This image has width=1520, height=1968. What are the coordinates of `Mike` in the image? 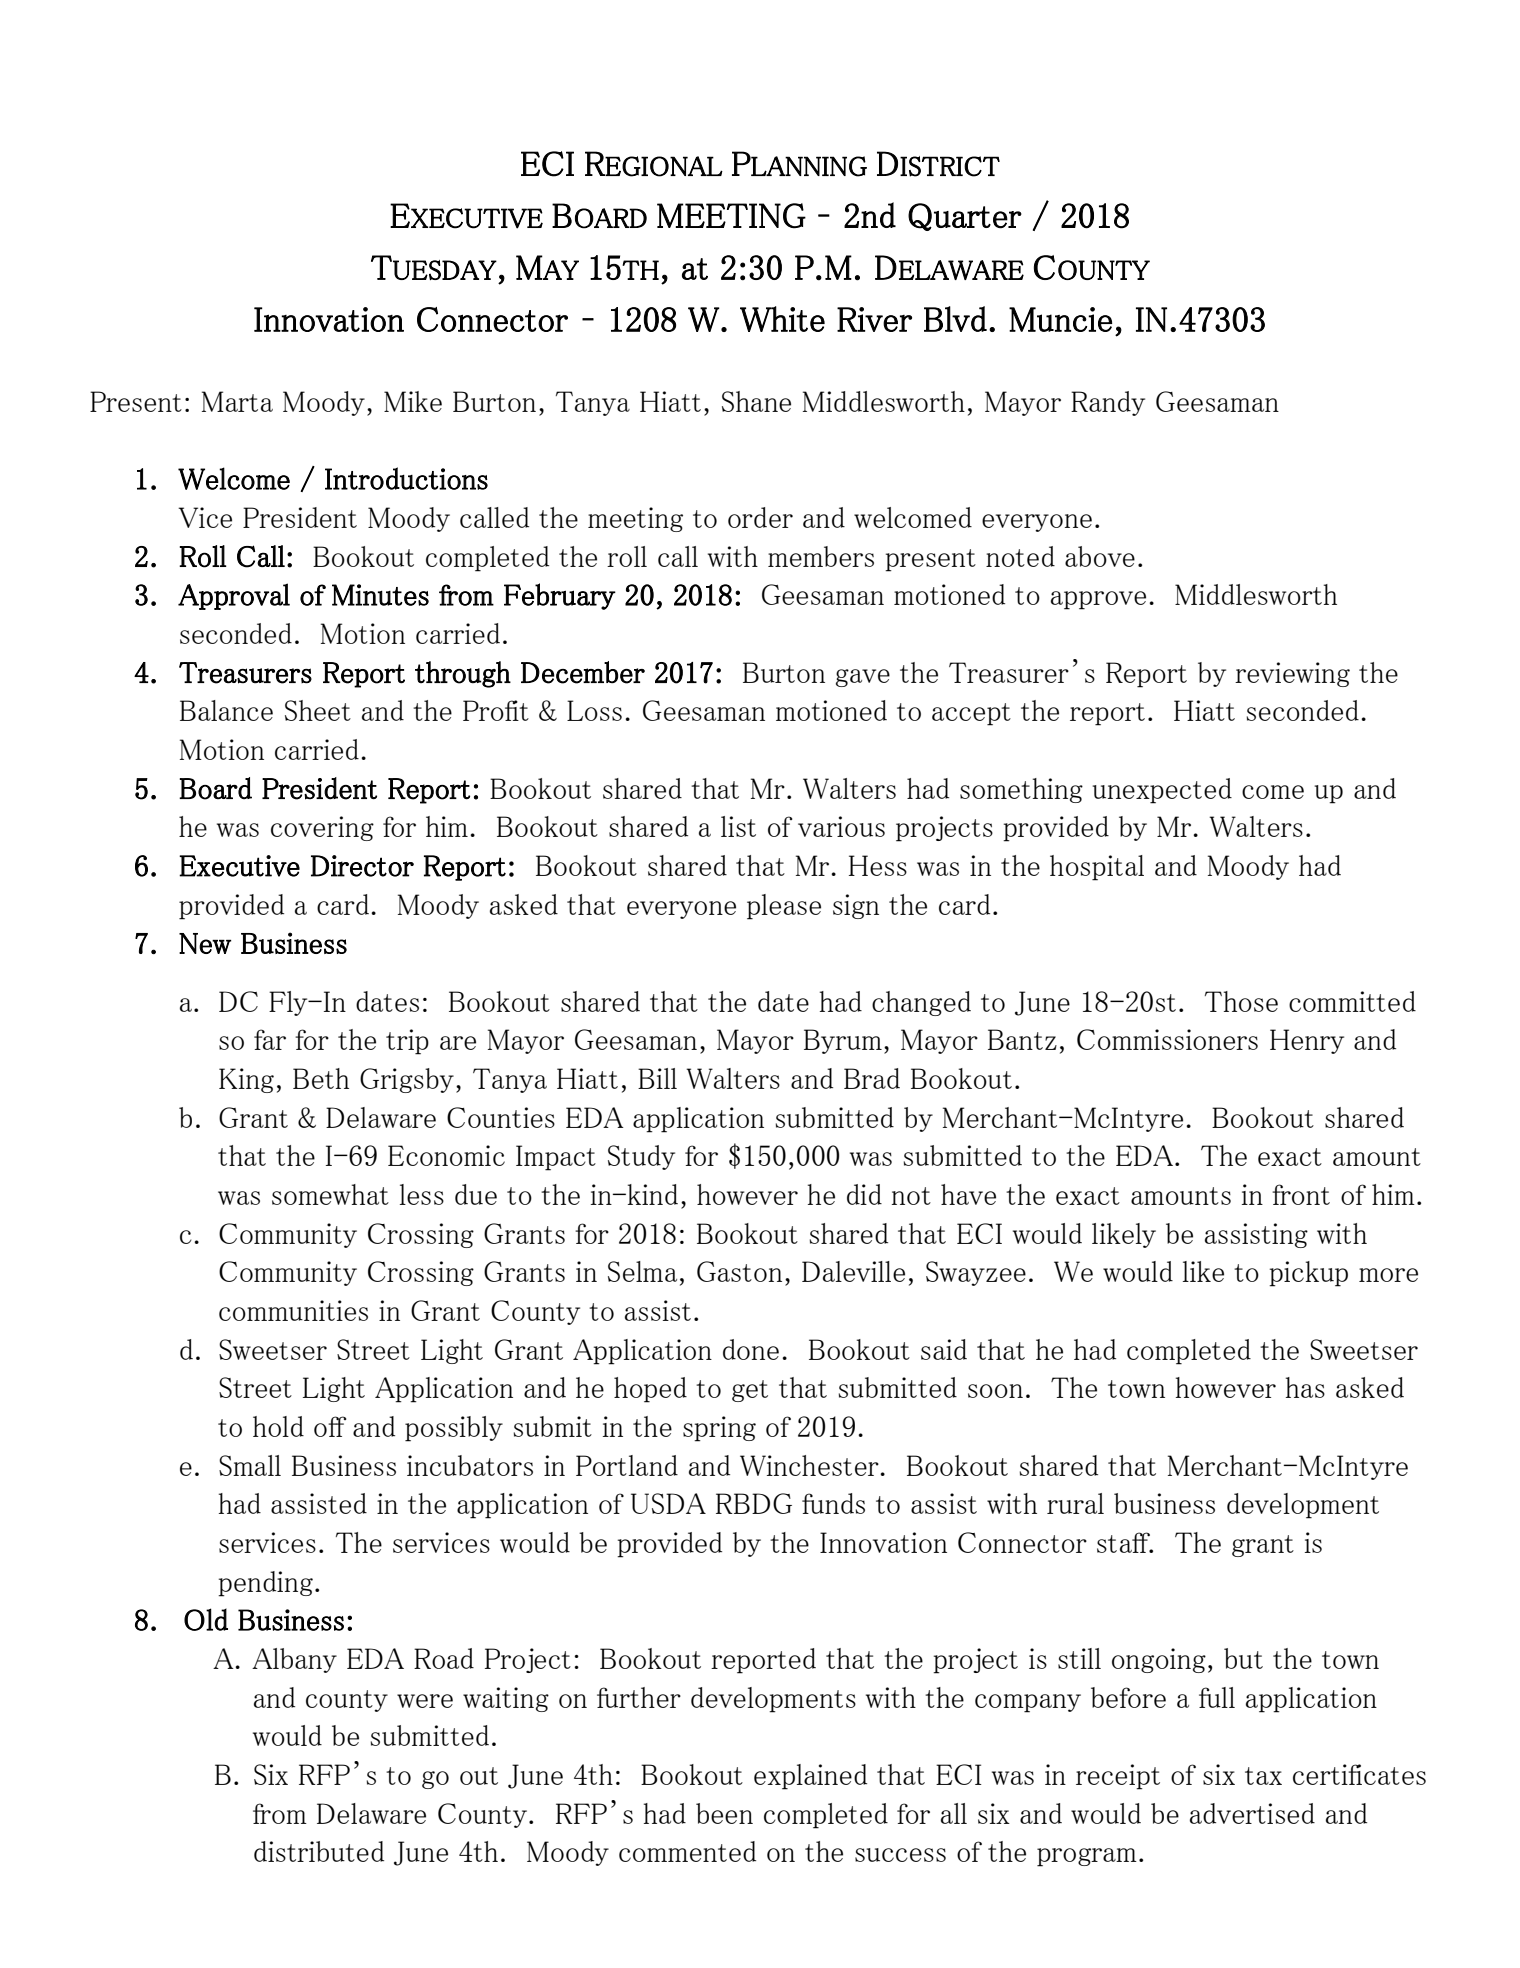 It's located at (413, 401).
